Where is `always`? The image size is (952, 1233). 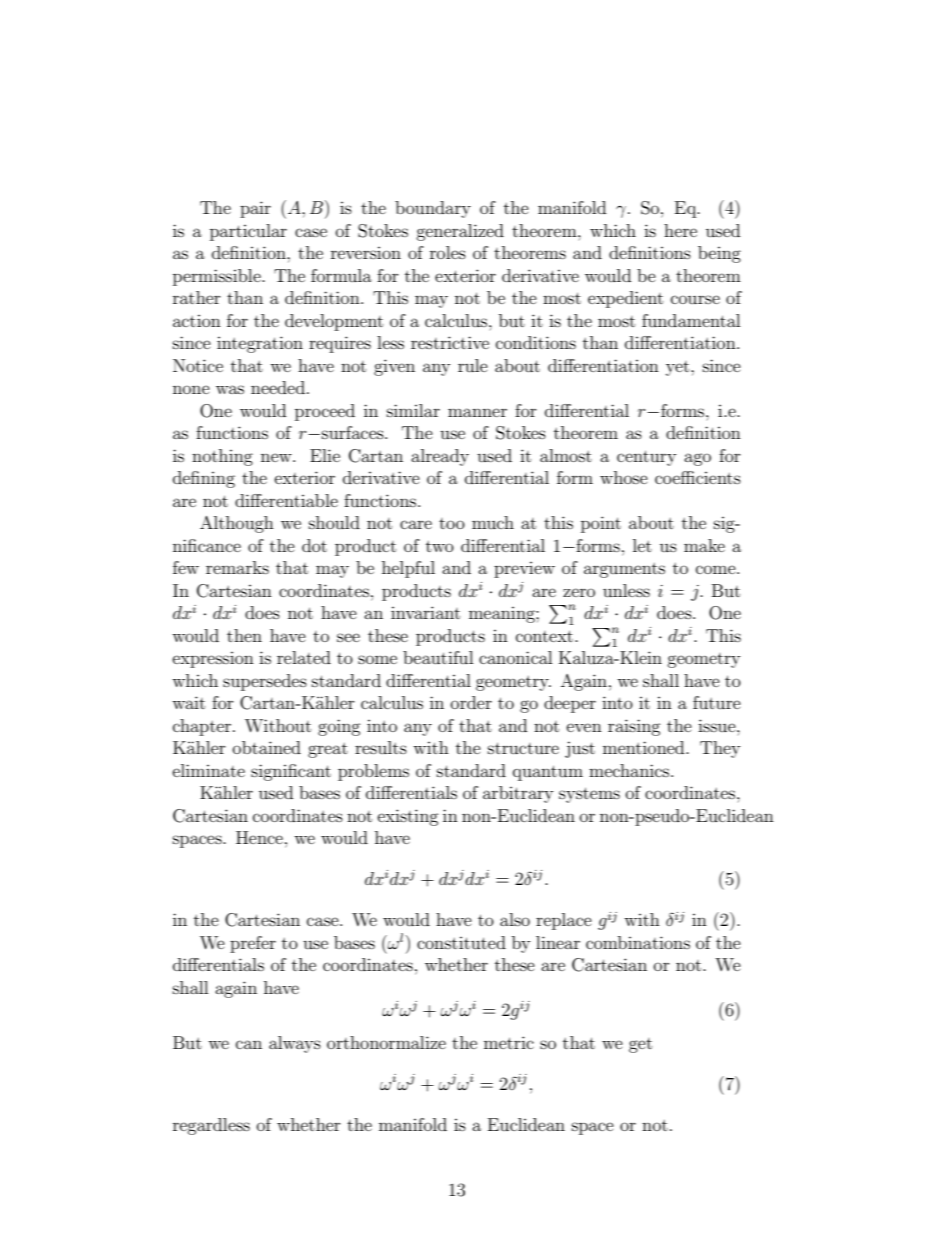
always is located at coordinates (295, 1044).
